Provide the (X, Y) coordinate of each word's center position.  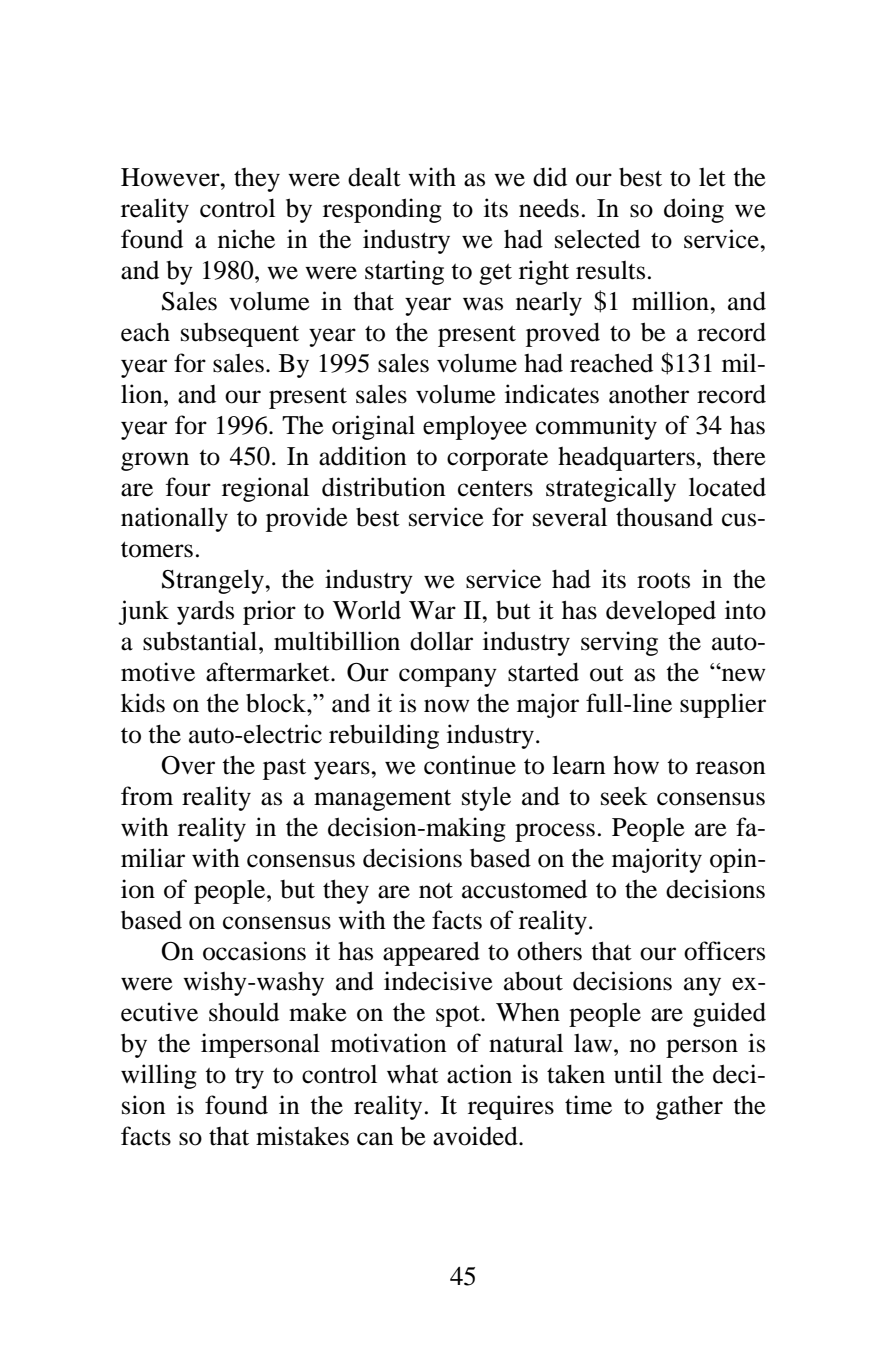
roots (663, 581)
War (432, 610)
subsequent (240, 334)
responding (382, 210)
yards (205, 613)
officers (724, 951)
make (318, 1012)
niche (246, 239)
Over (188, 765)
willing (159, 1076)
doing (694, 210)
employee (475, 427)
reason (731, 768)
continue (470, 765)
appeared (431, 953)
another (649, 394)
